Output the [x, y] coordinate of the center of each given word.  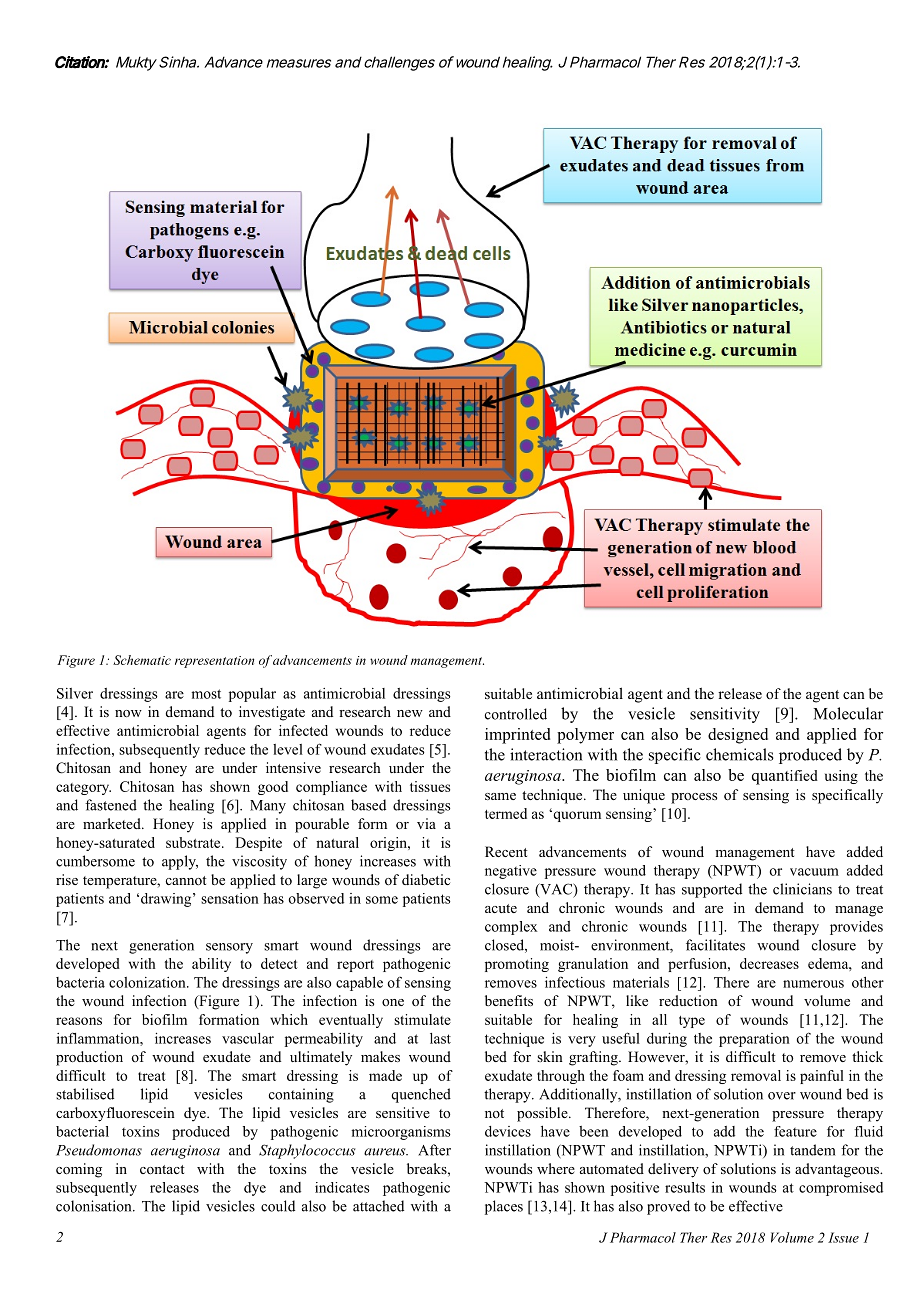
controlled [516, 714]
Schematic [142, 660]
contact [162, 1169]
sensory [229, 948]
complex [511, 928]
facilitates [715, 945]
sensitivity [725, 715]
